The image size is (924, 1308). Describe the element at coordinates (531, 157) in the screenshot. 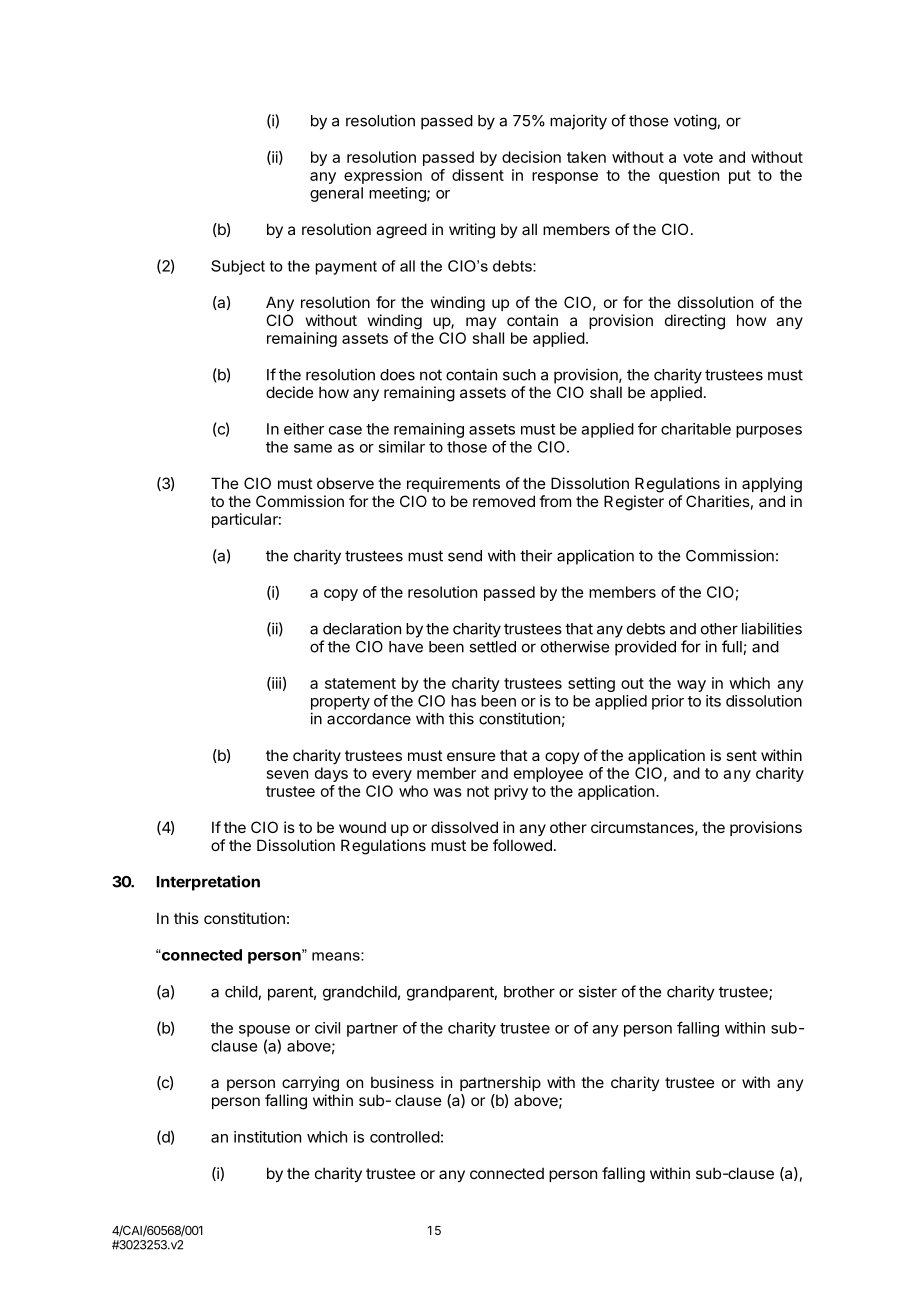

I see `decision` at that location.
